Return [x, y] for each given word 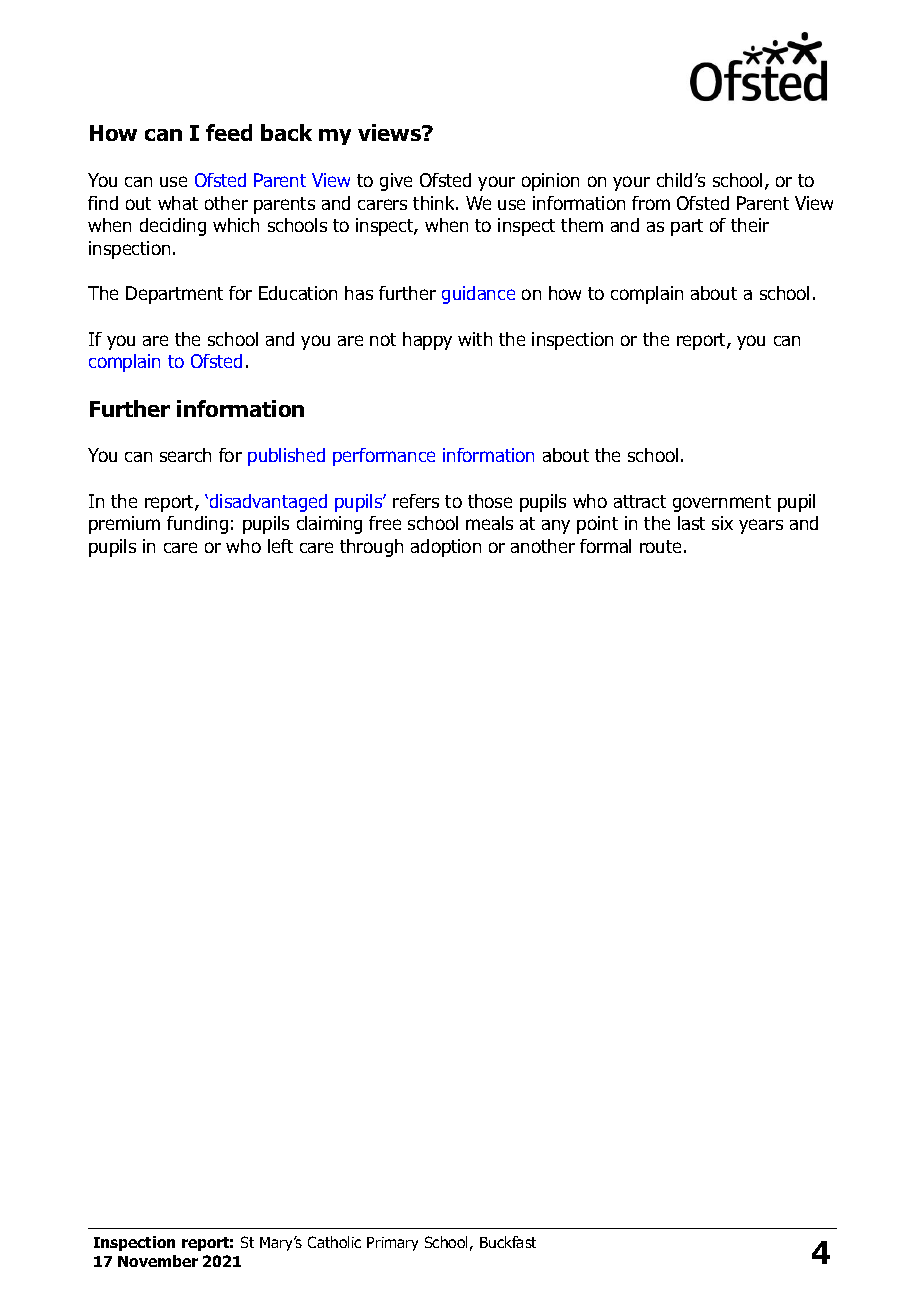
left [280, 546]
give [396, 182]
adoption [446, 548]
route [660, 546]
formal [605, 546]
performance [384, 457]
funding [197, 525]
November [158, 1261]
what [178, 203]
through [371, 548]
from [651, 203]
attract [640, 501]
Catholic [334, 1242]
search [185, 455]
